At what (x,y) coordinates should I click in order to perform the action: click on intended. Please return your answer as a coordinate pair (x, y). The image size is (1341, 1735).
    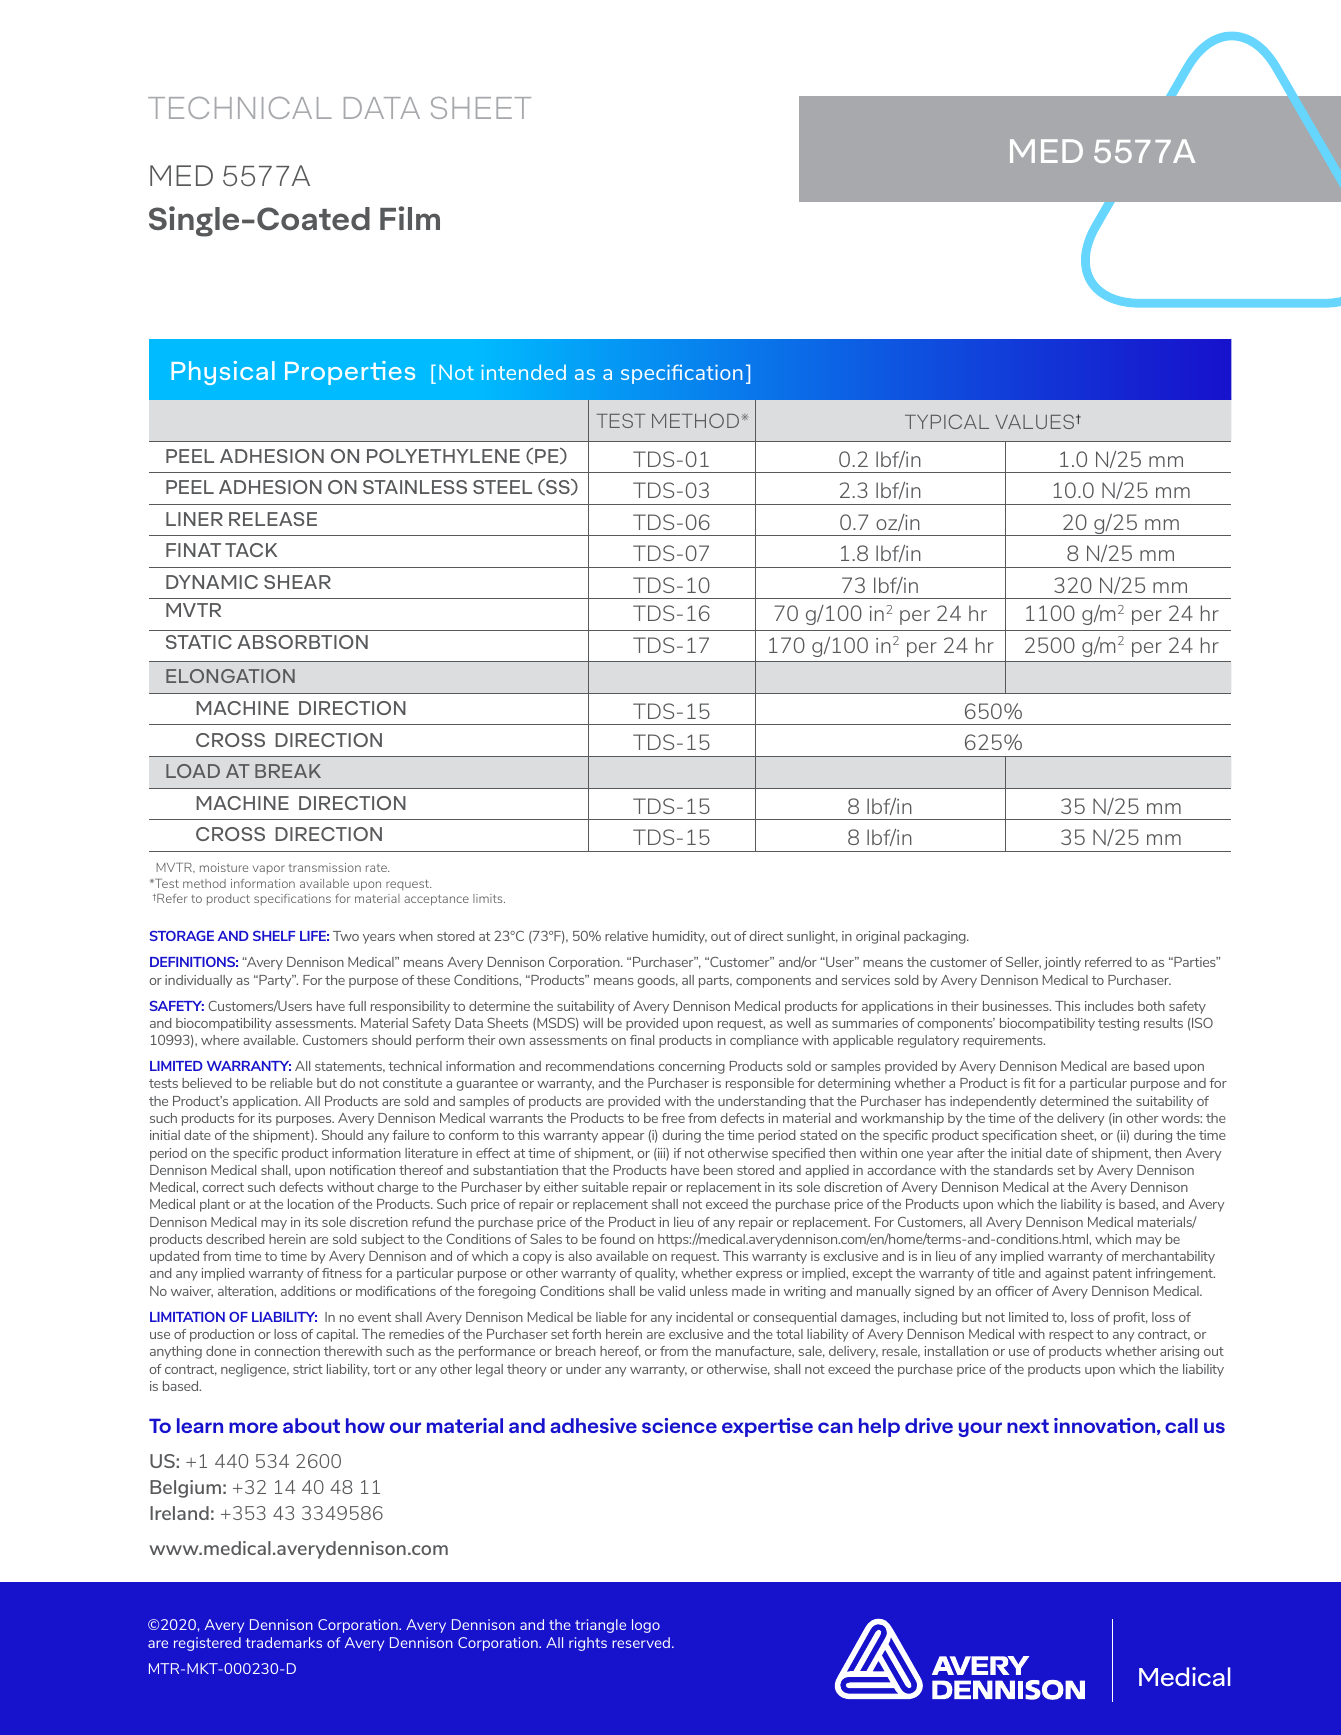
    Looking at the image, I should click on (523, 372).
